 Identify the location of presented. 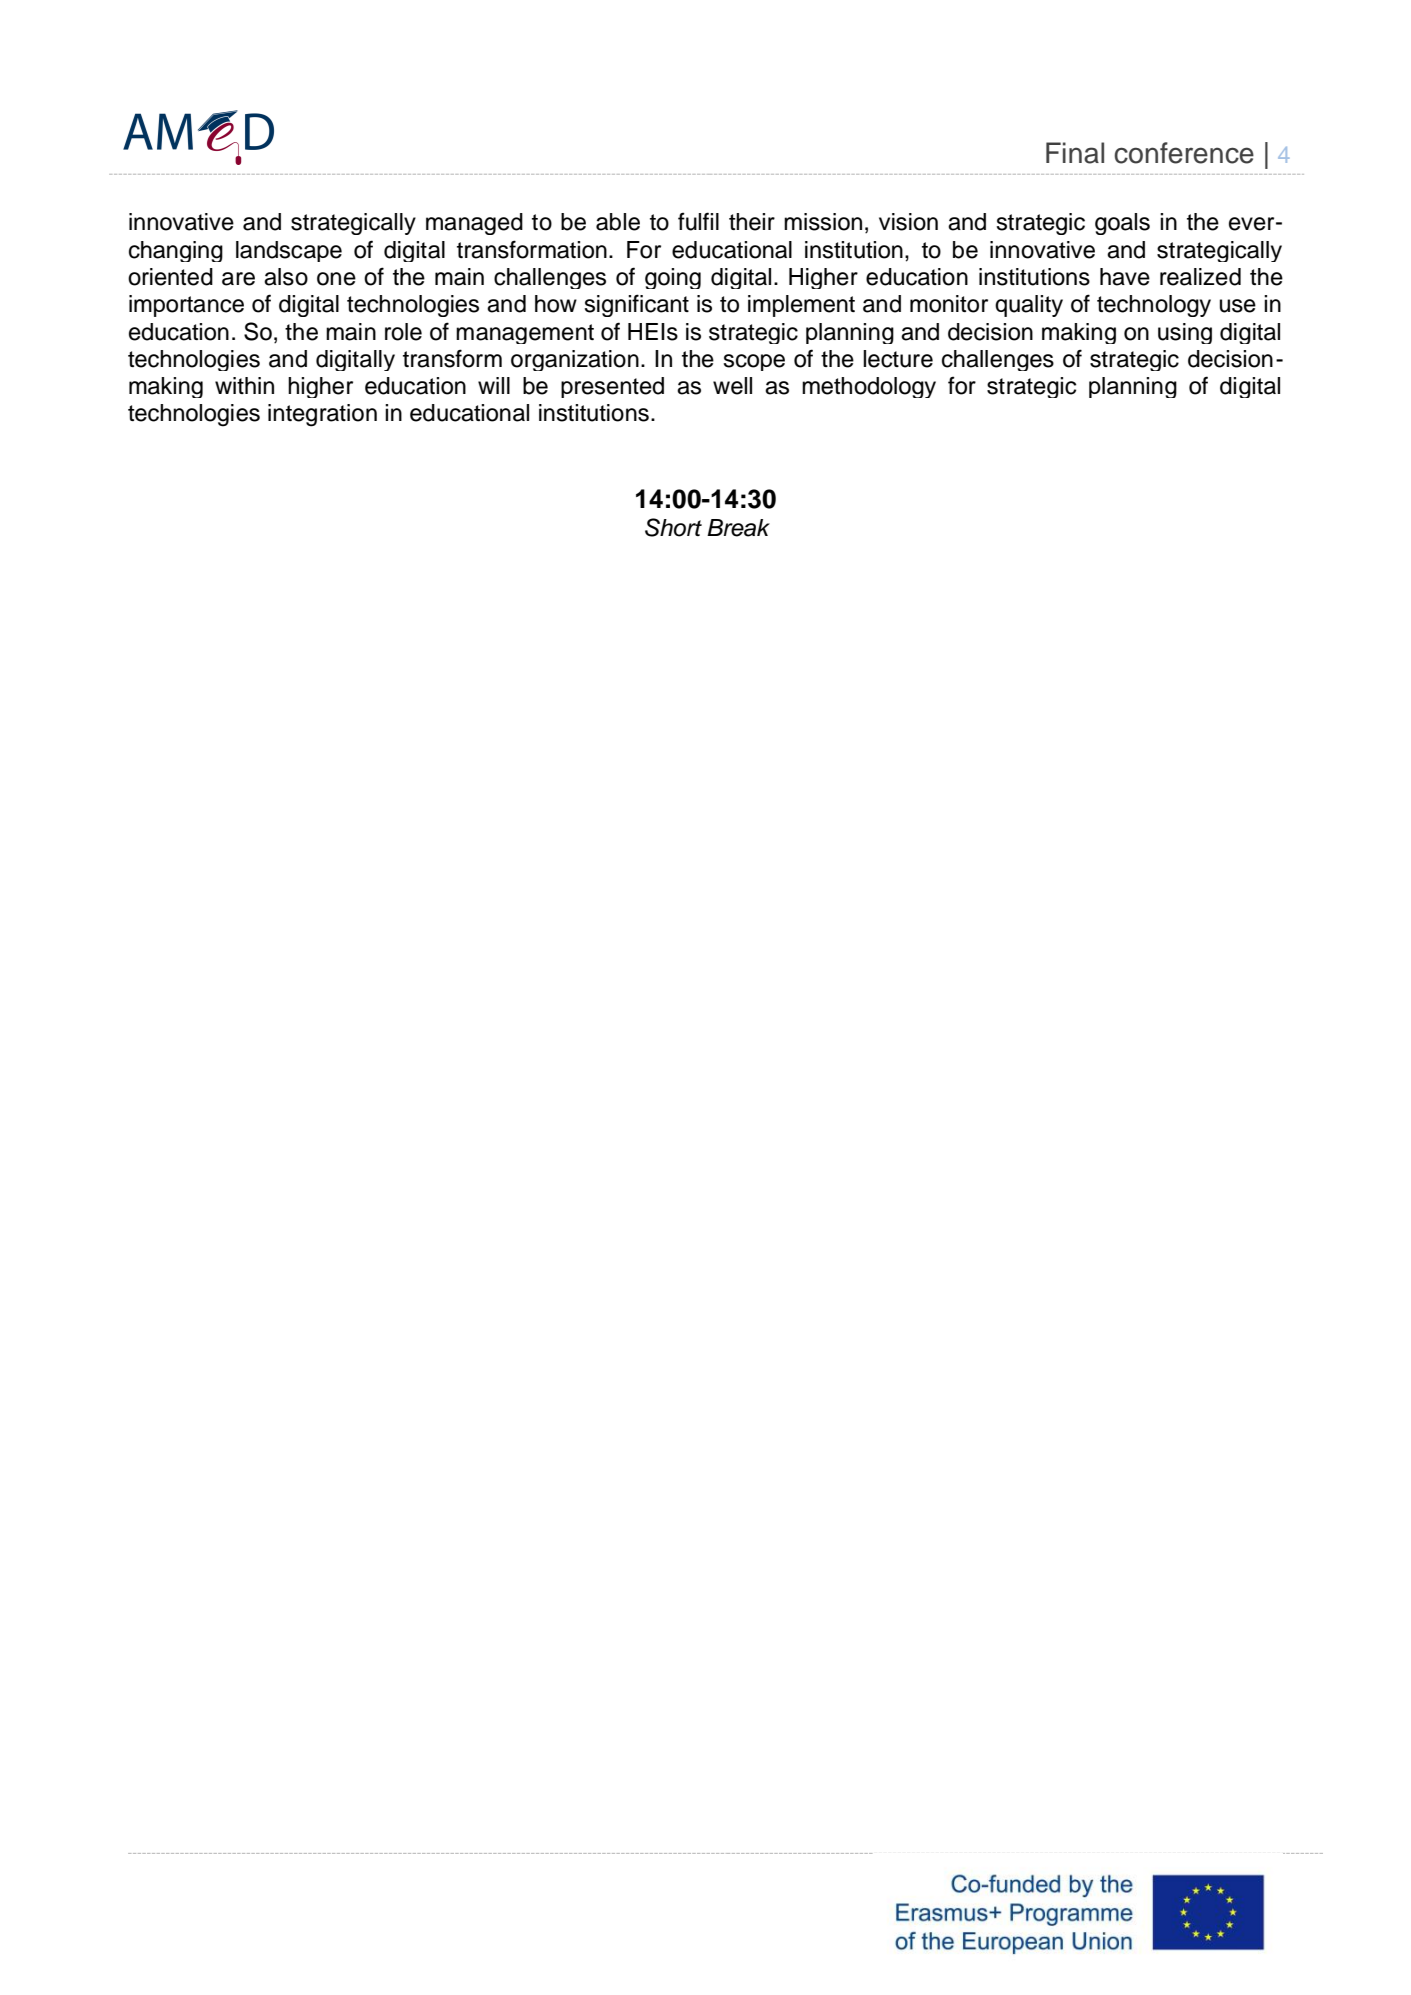
(612, 387).
